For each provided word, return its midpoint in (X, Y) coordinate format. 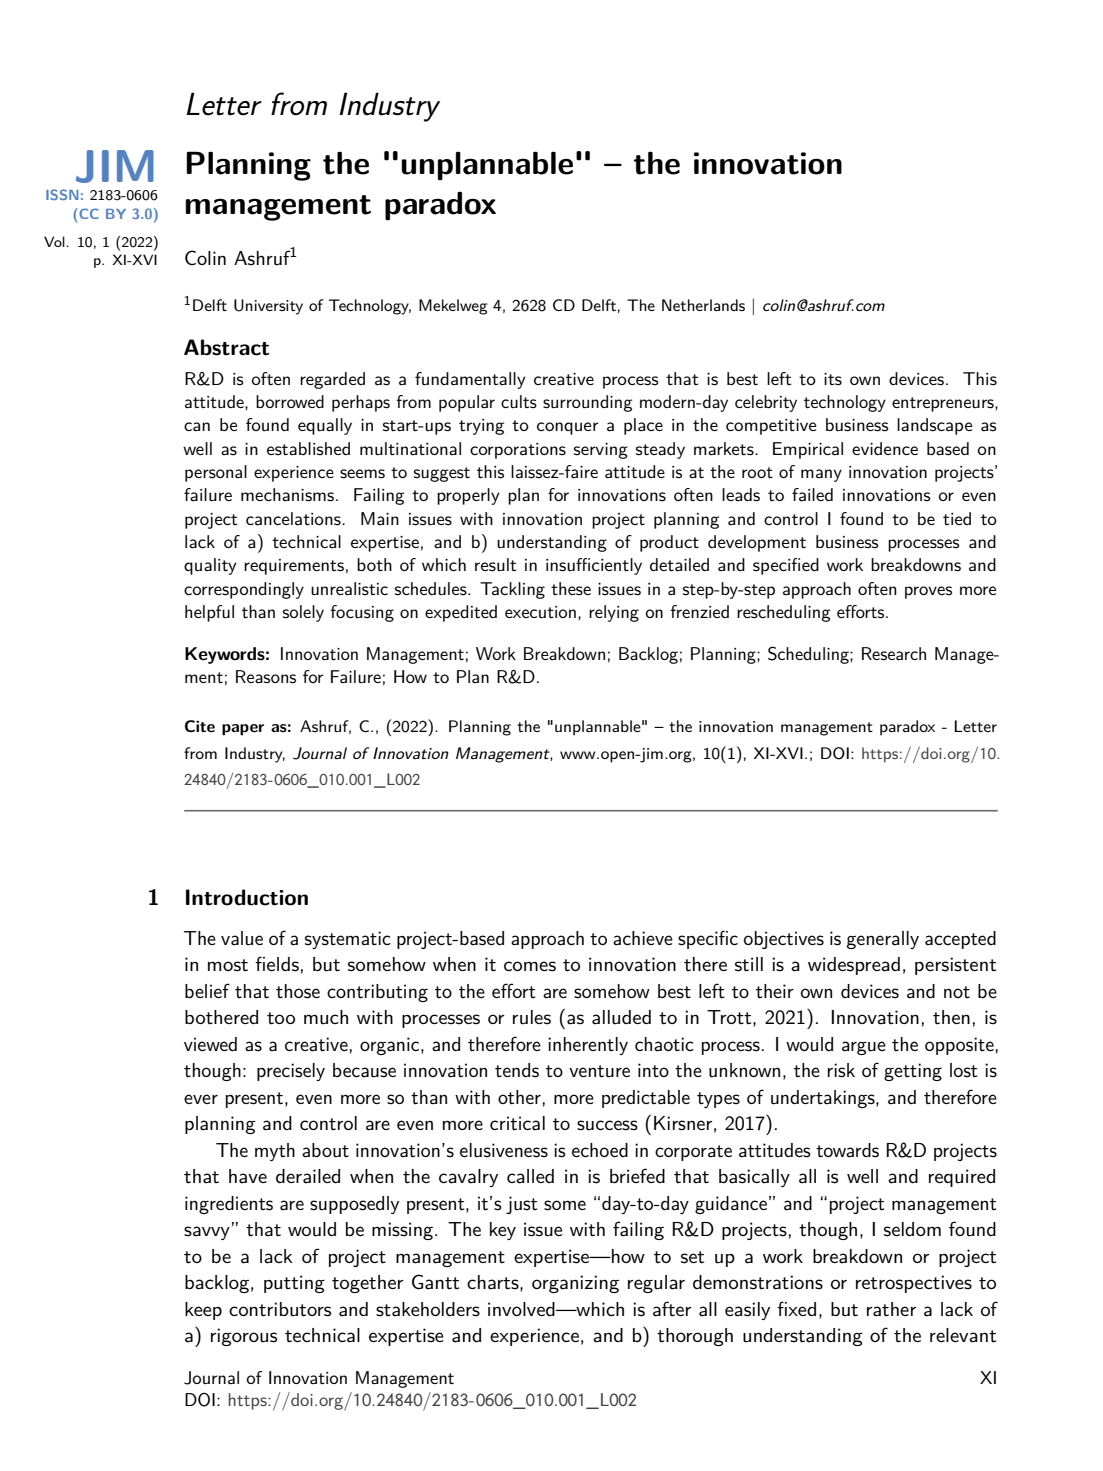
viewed (210, 1044)
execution (540, 612)
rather (891, 1309)
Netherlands (703, 305)
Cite (200, 726)
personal (216, 473)
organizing (575, 1284)
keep (203, 1311)
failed (812, 495)
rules (532, 1017)
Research (894, 654)
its (833, 379)
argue (864, 1048)
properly (468, 496)
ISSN (62, 194)
